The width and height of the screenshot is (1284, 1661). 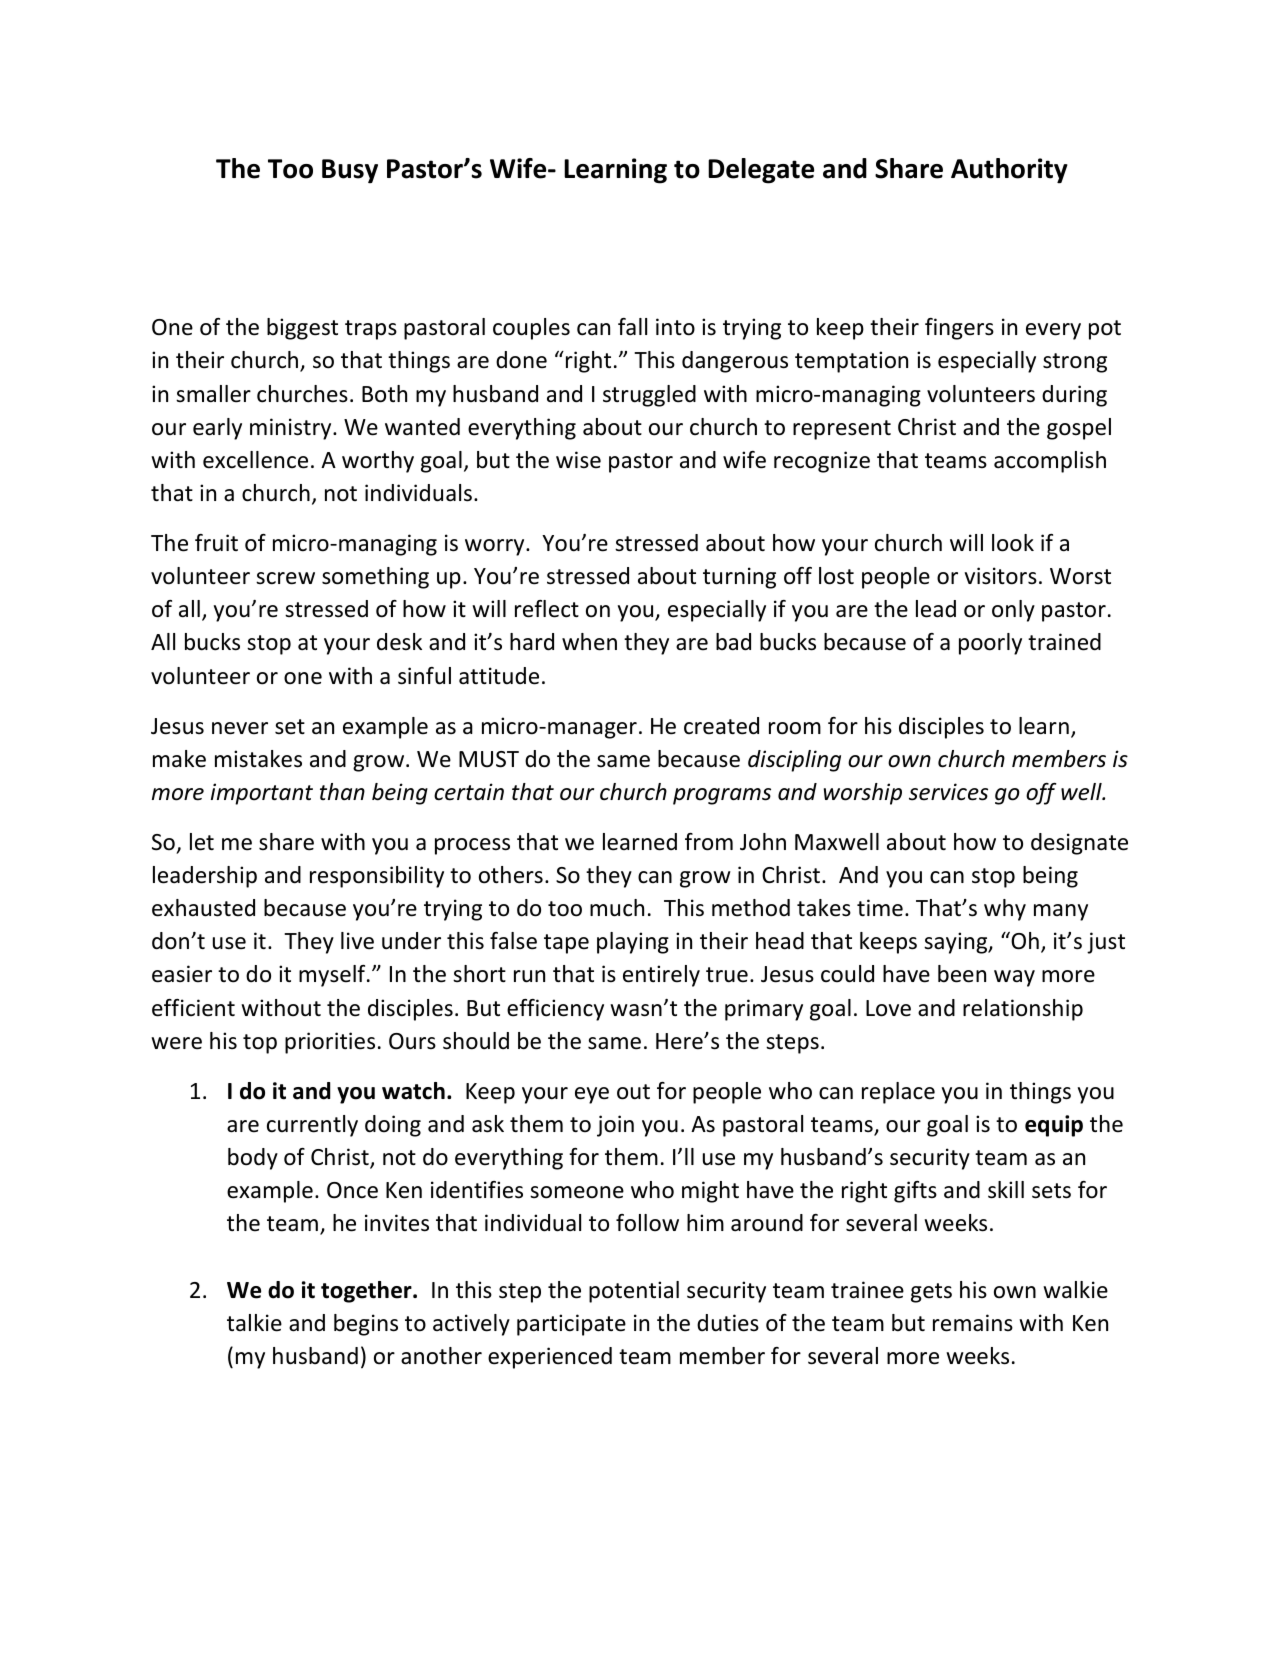 I want to click on Busy, so click(x=350, y=171).
